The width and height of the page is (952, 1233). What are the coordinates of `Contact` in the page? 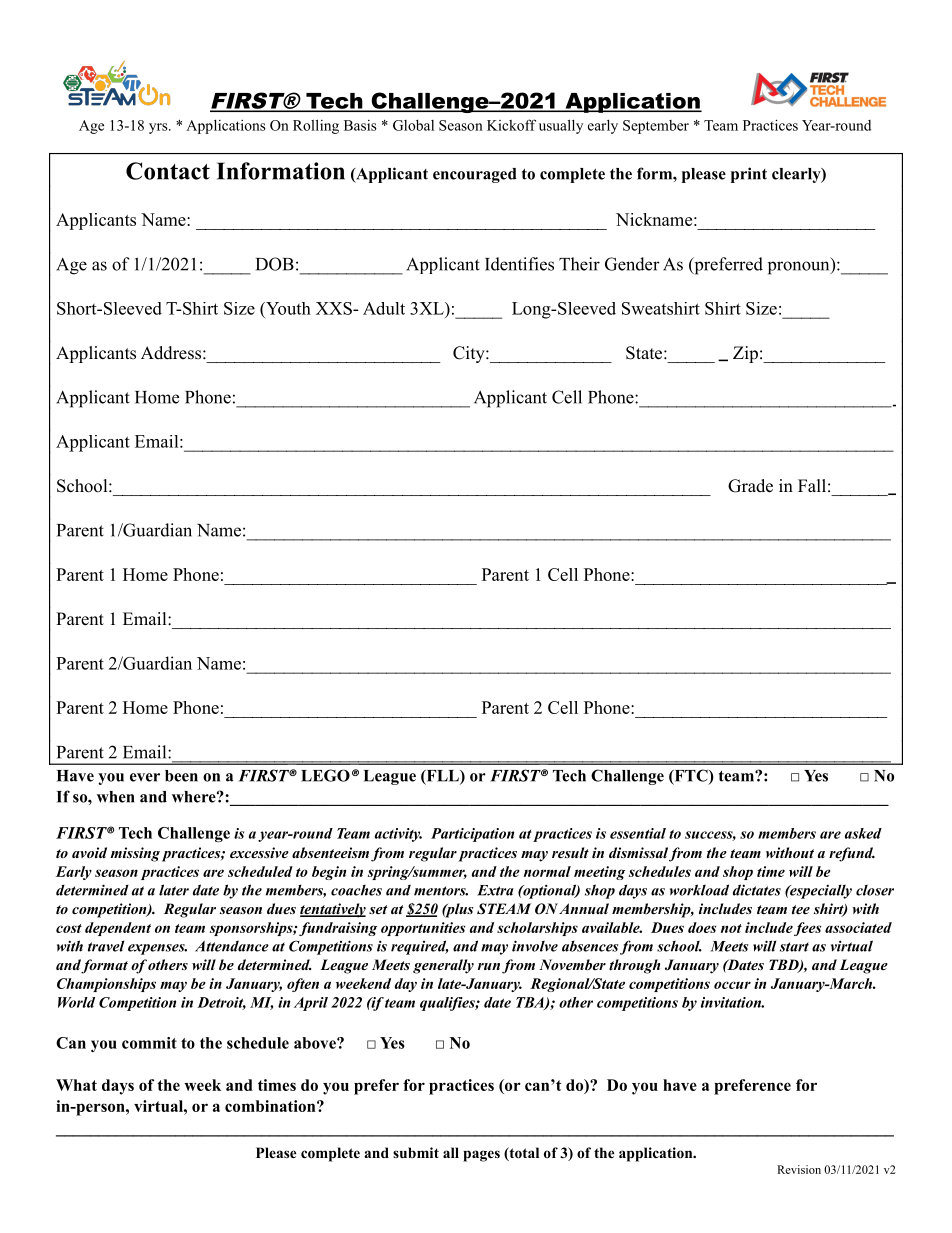 It's located at (168, 171).
